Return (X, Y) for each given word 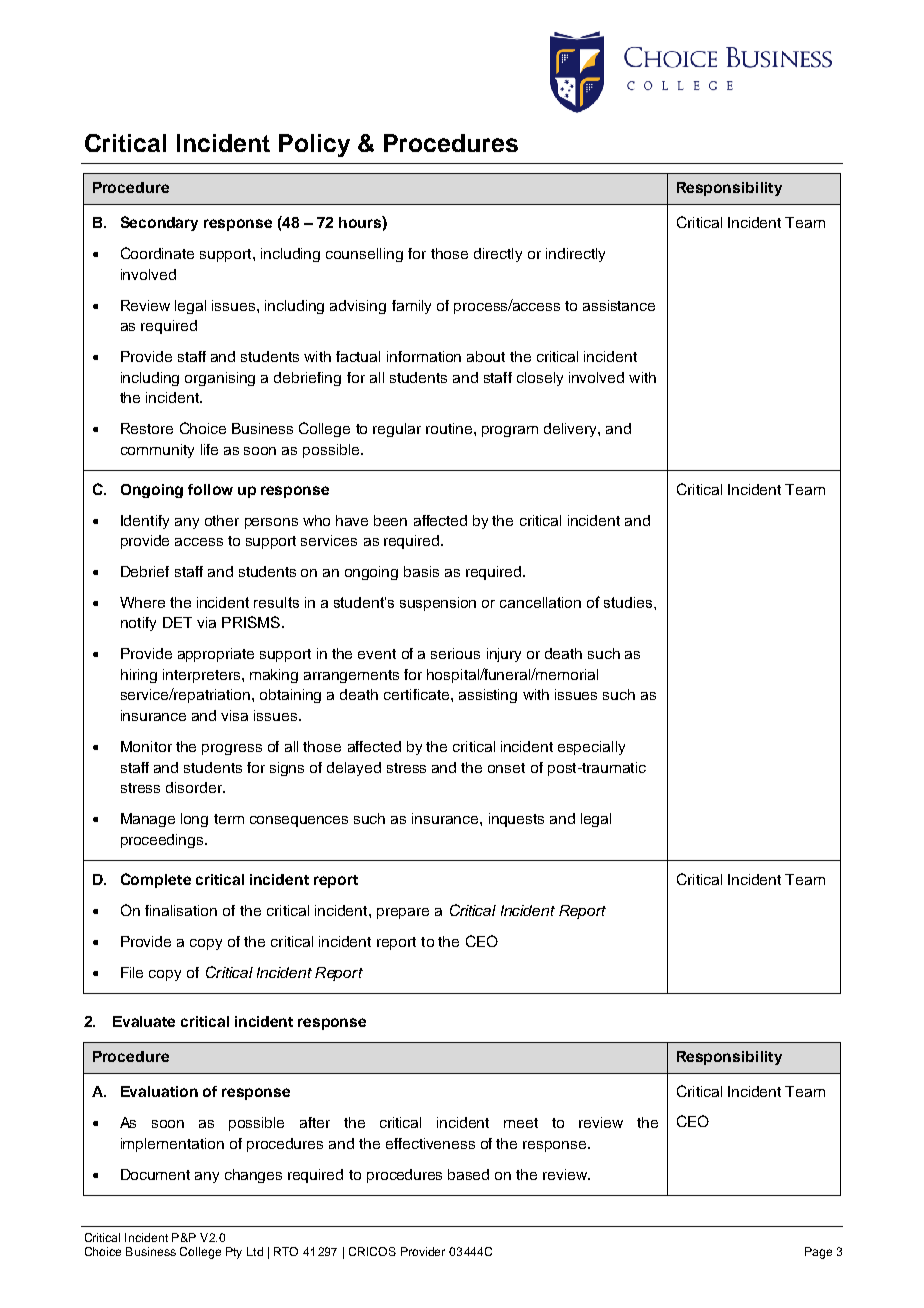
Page (818, 1253)
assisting (488, 696)
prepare (403, 913)
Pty (234, 1253)
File (132, 972)
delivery (571, 430)
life (209, 449)
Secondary (159, 223)
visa (234, 715)
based (468, 1174)
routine (450, 428)
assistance (619, 305)
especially (591, 748)
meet (521, 1123)
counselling (364, 255)
